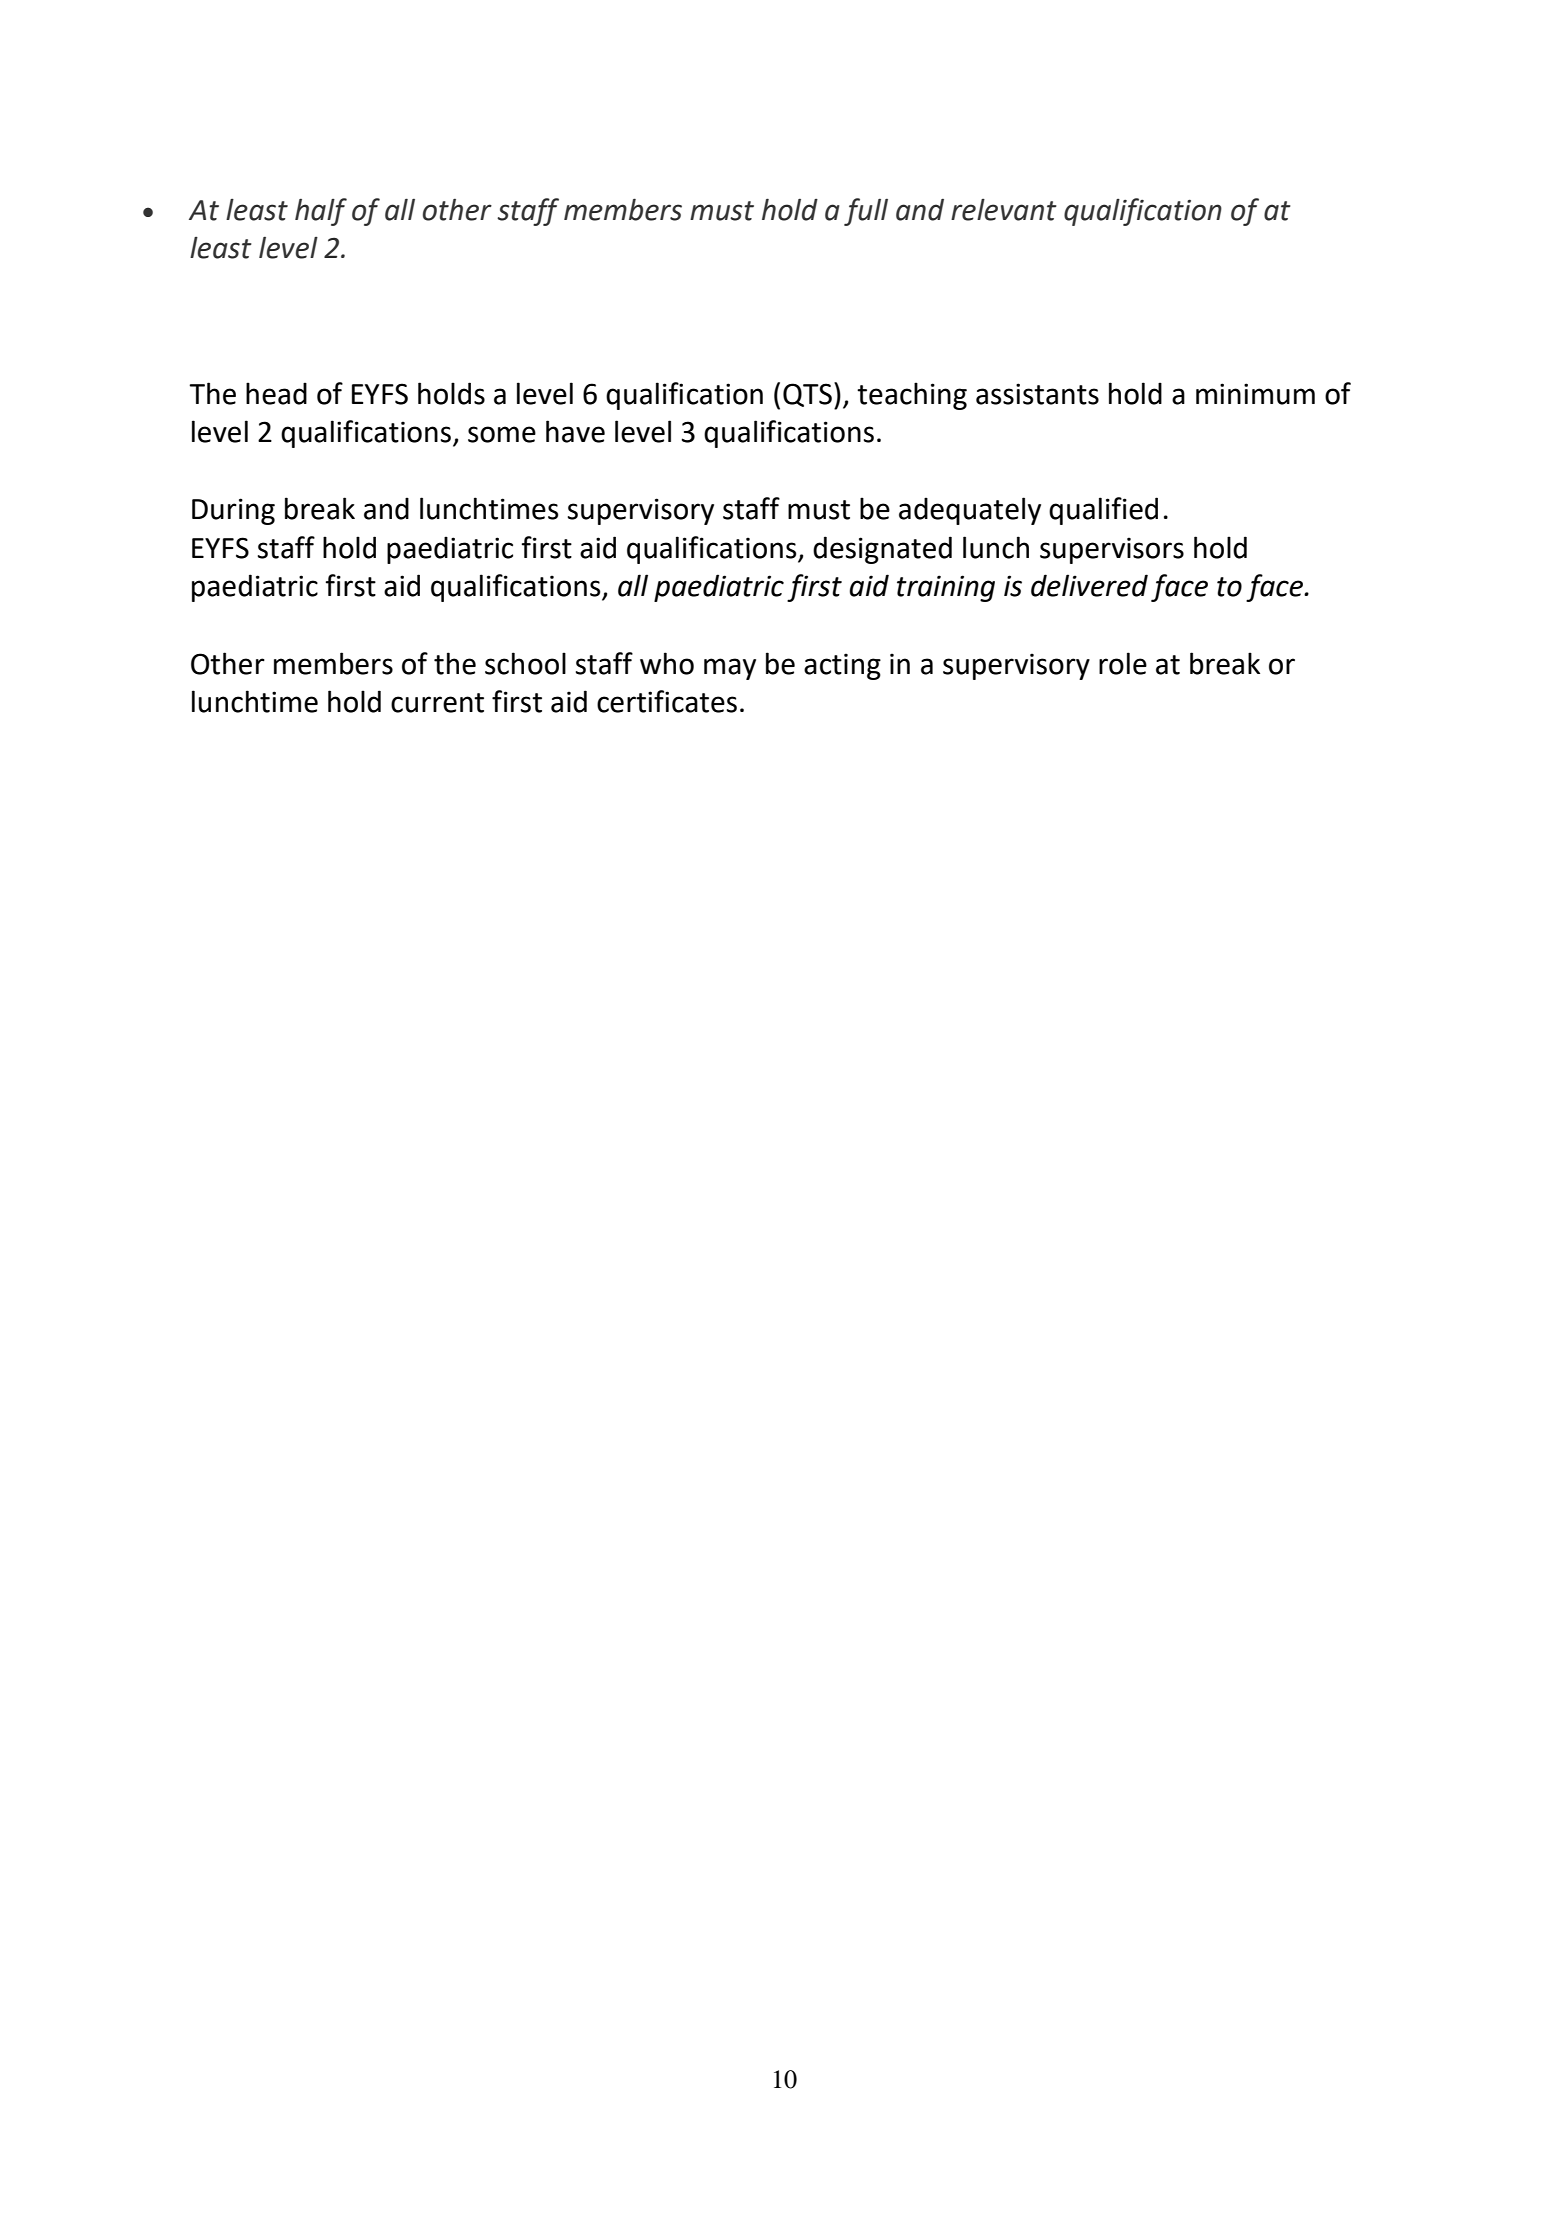  Describe the element at coordinates (321, 212) in the document. I see `half` at that location.
